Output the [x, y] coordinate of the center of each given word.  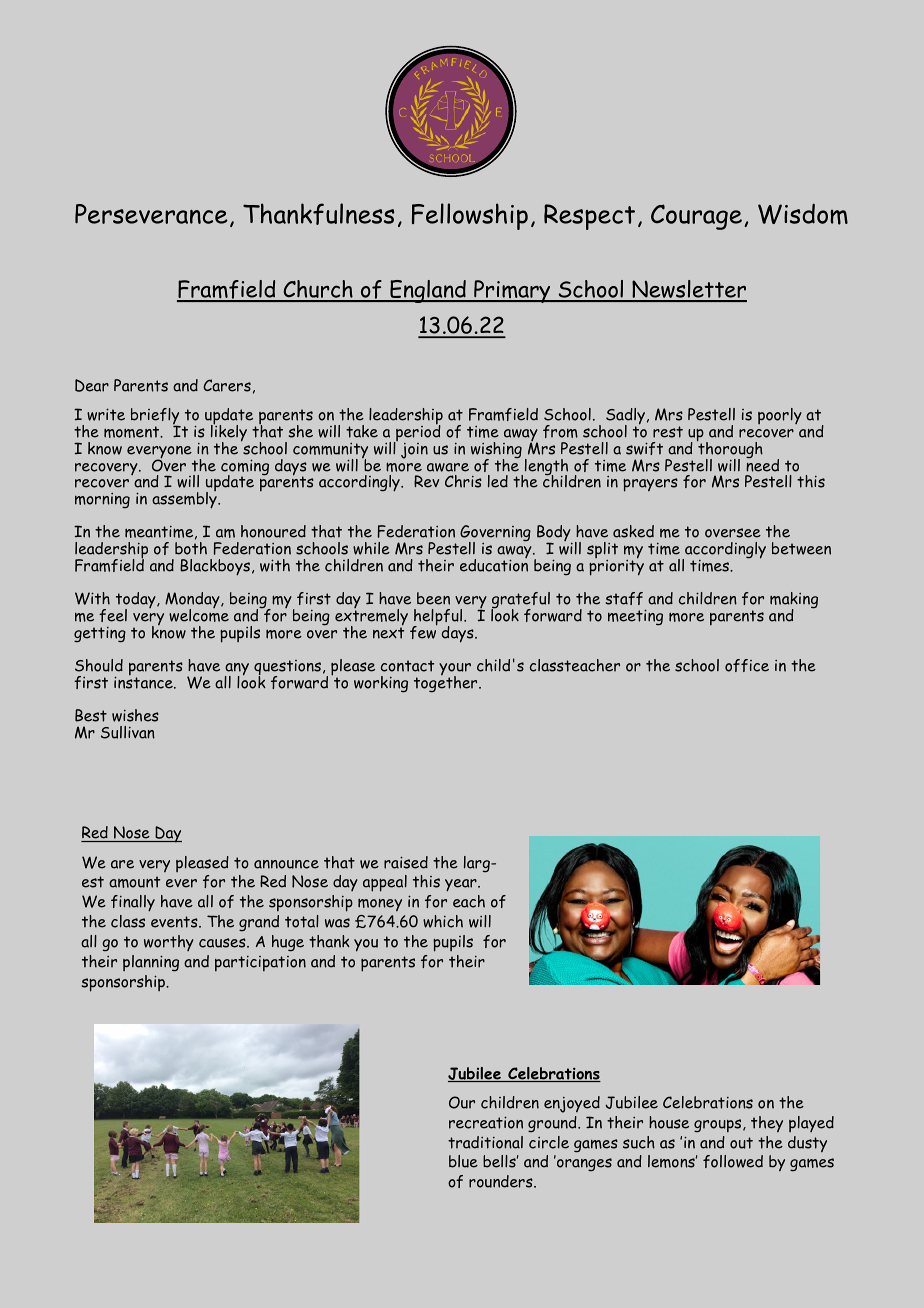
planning [151, 963]
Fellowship [470, 216]
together [447, 683]
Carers [227, 385]
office [747, 665]
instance [144, 681]
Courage [696, 217]
